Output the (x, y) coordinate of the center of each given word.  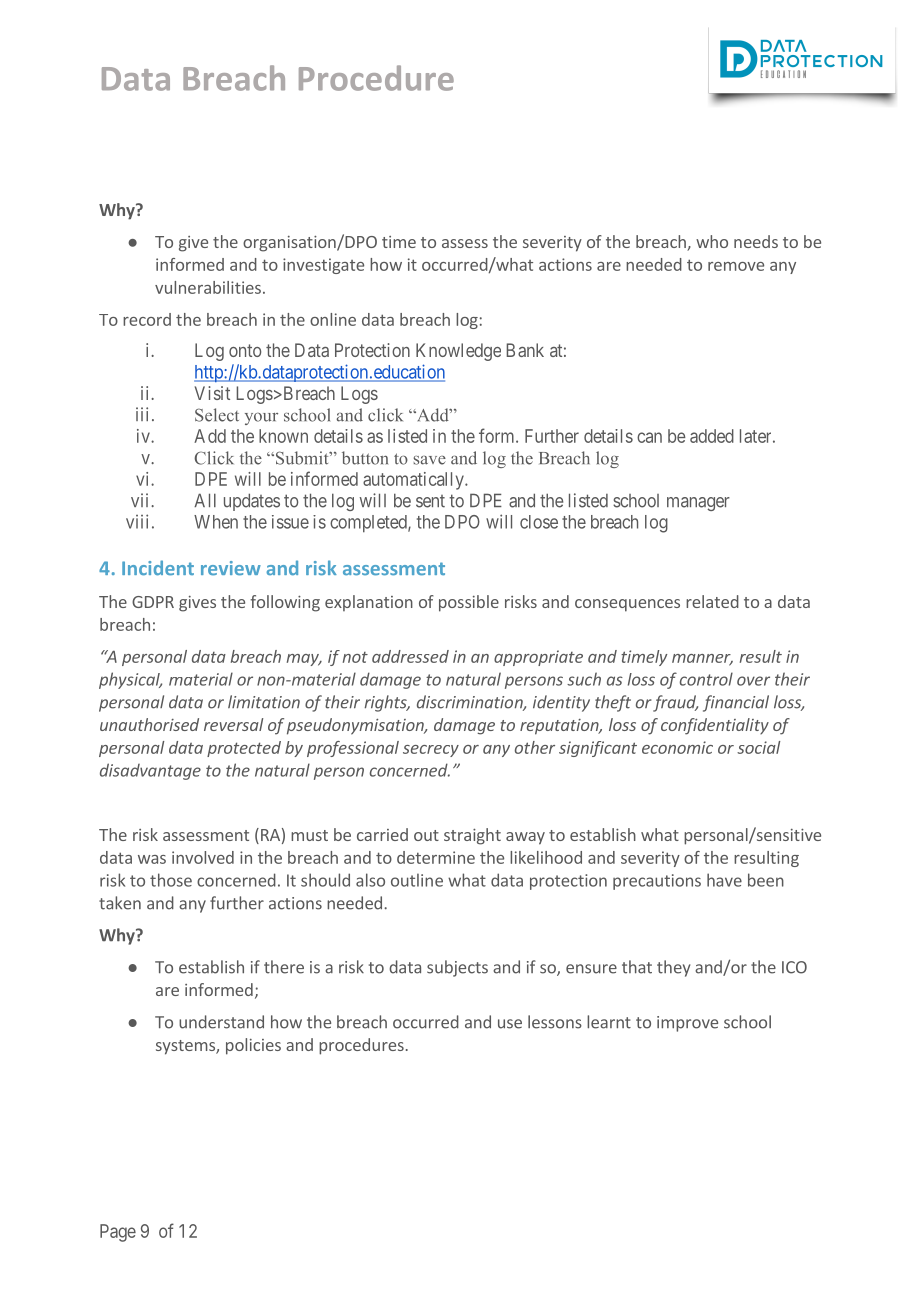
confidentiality (715, 726)
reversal (233, 724)
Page (118, 1233)
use (510, 1024)
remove (736, 266)
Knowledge (458, 352)
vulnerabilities (208, 287)
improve (687, 1024)
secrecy (431, 751)
